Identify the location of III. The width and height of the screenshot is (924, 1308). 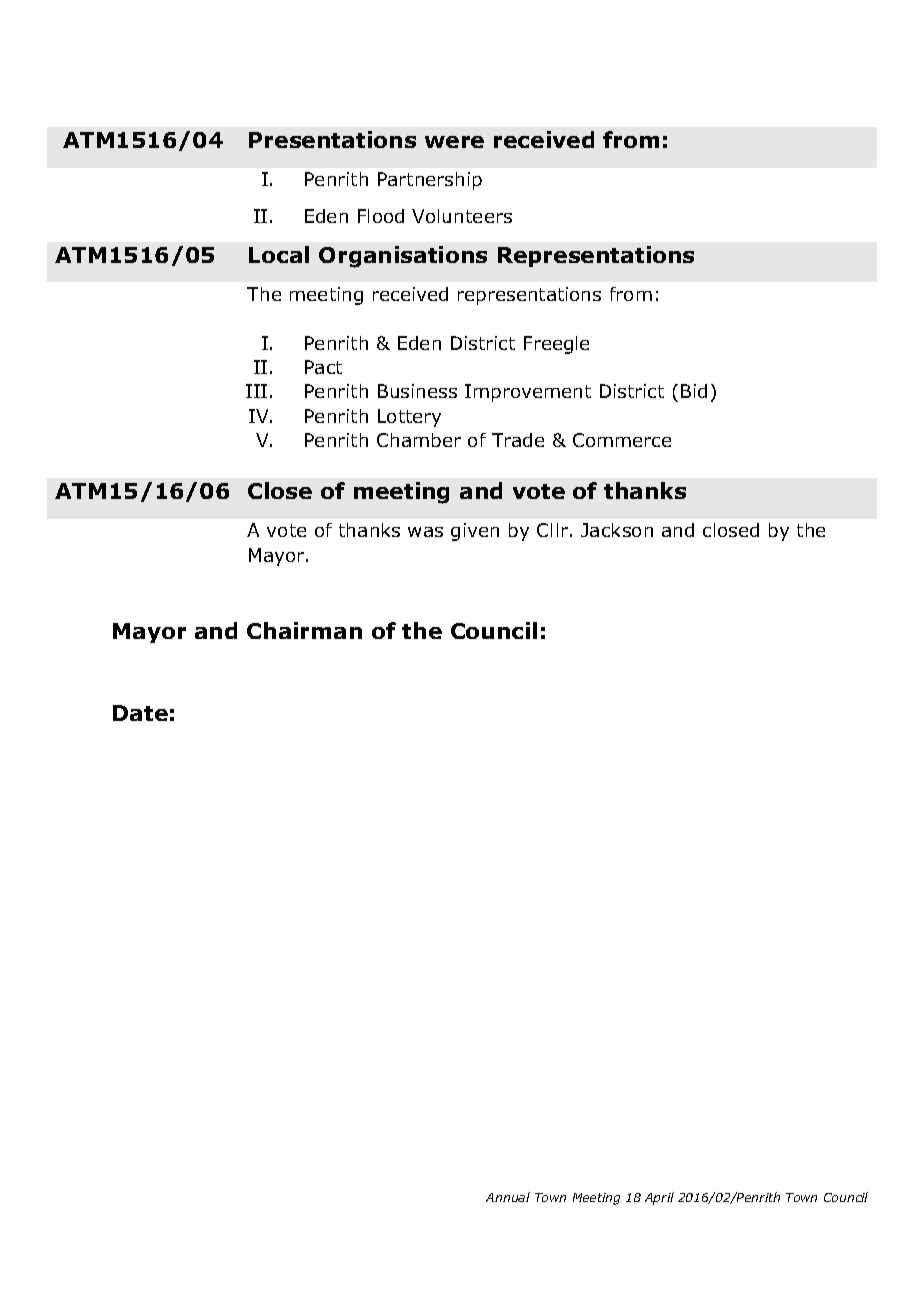
(256, 391).
